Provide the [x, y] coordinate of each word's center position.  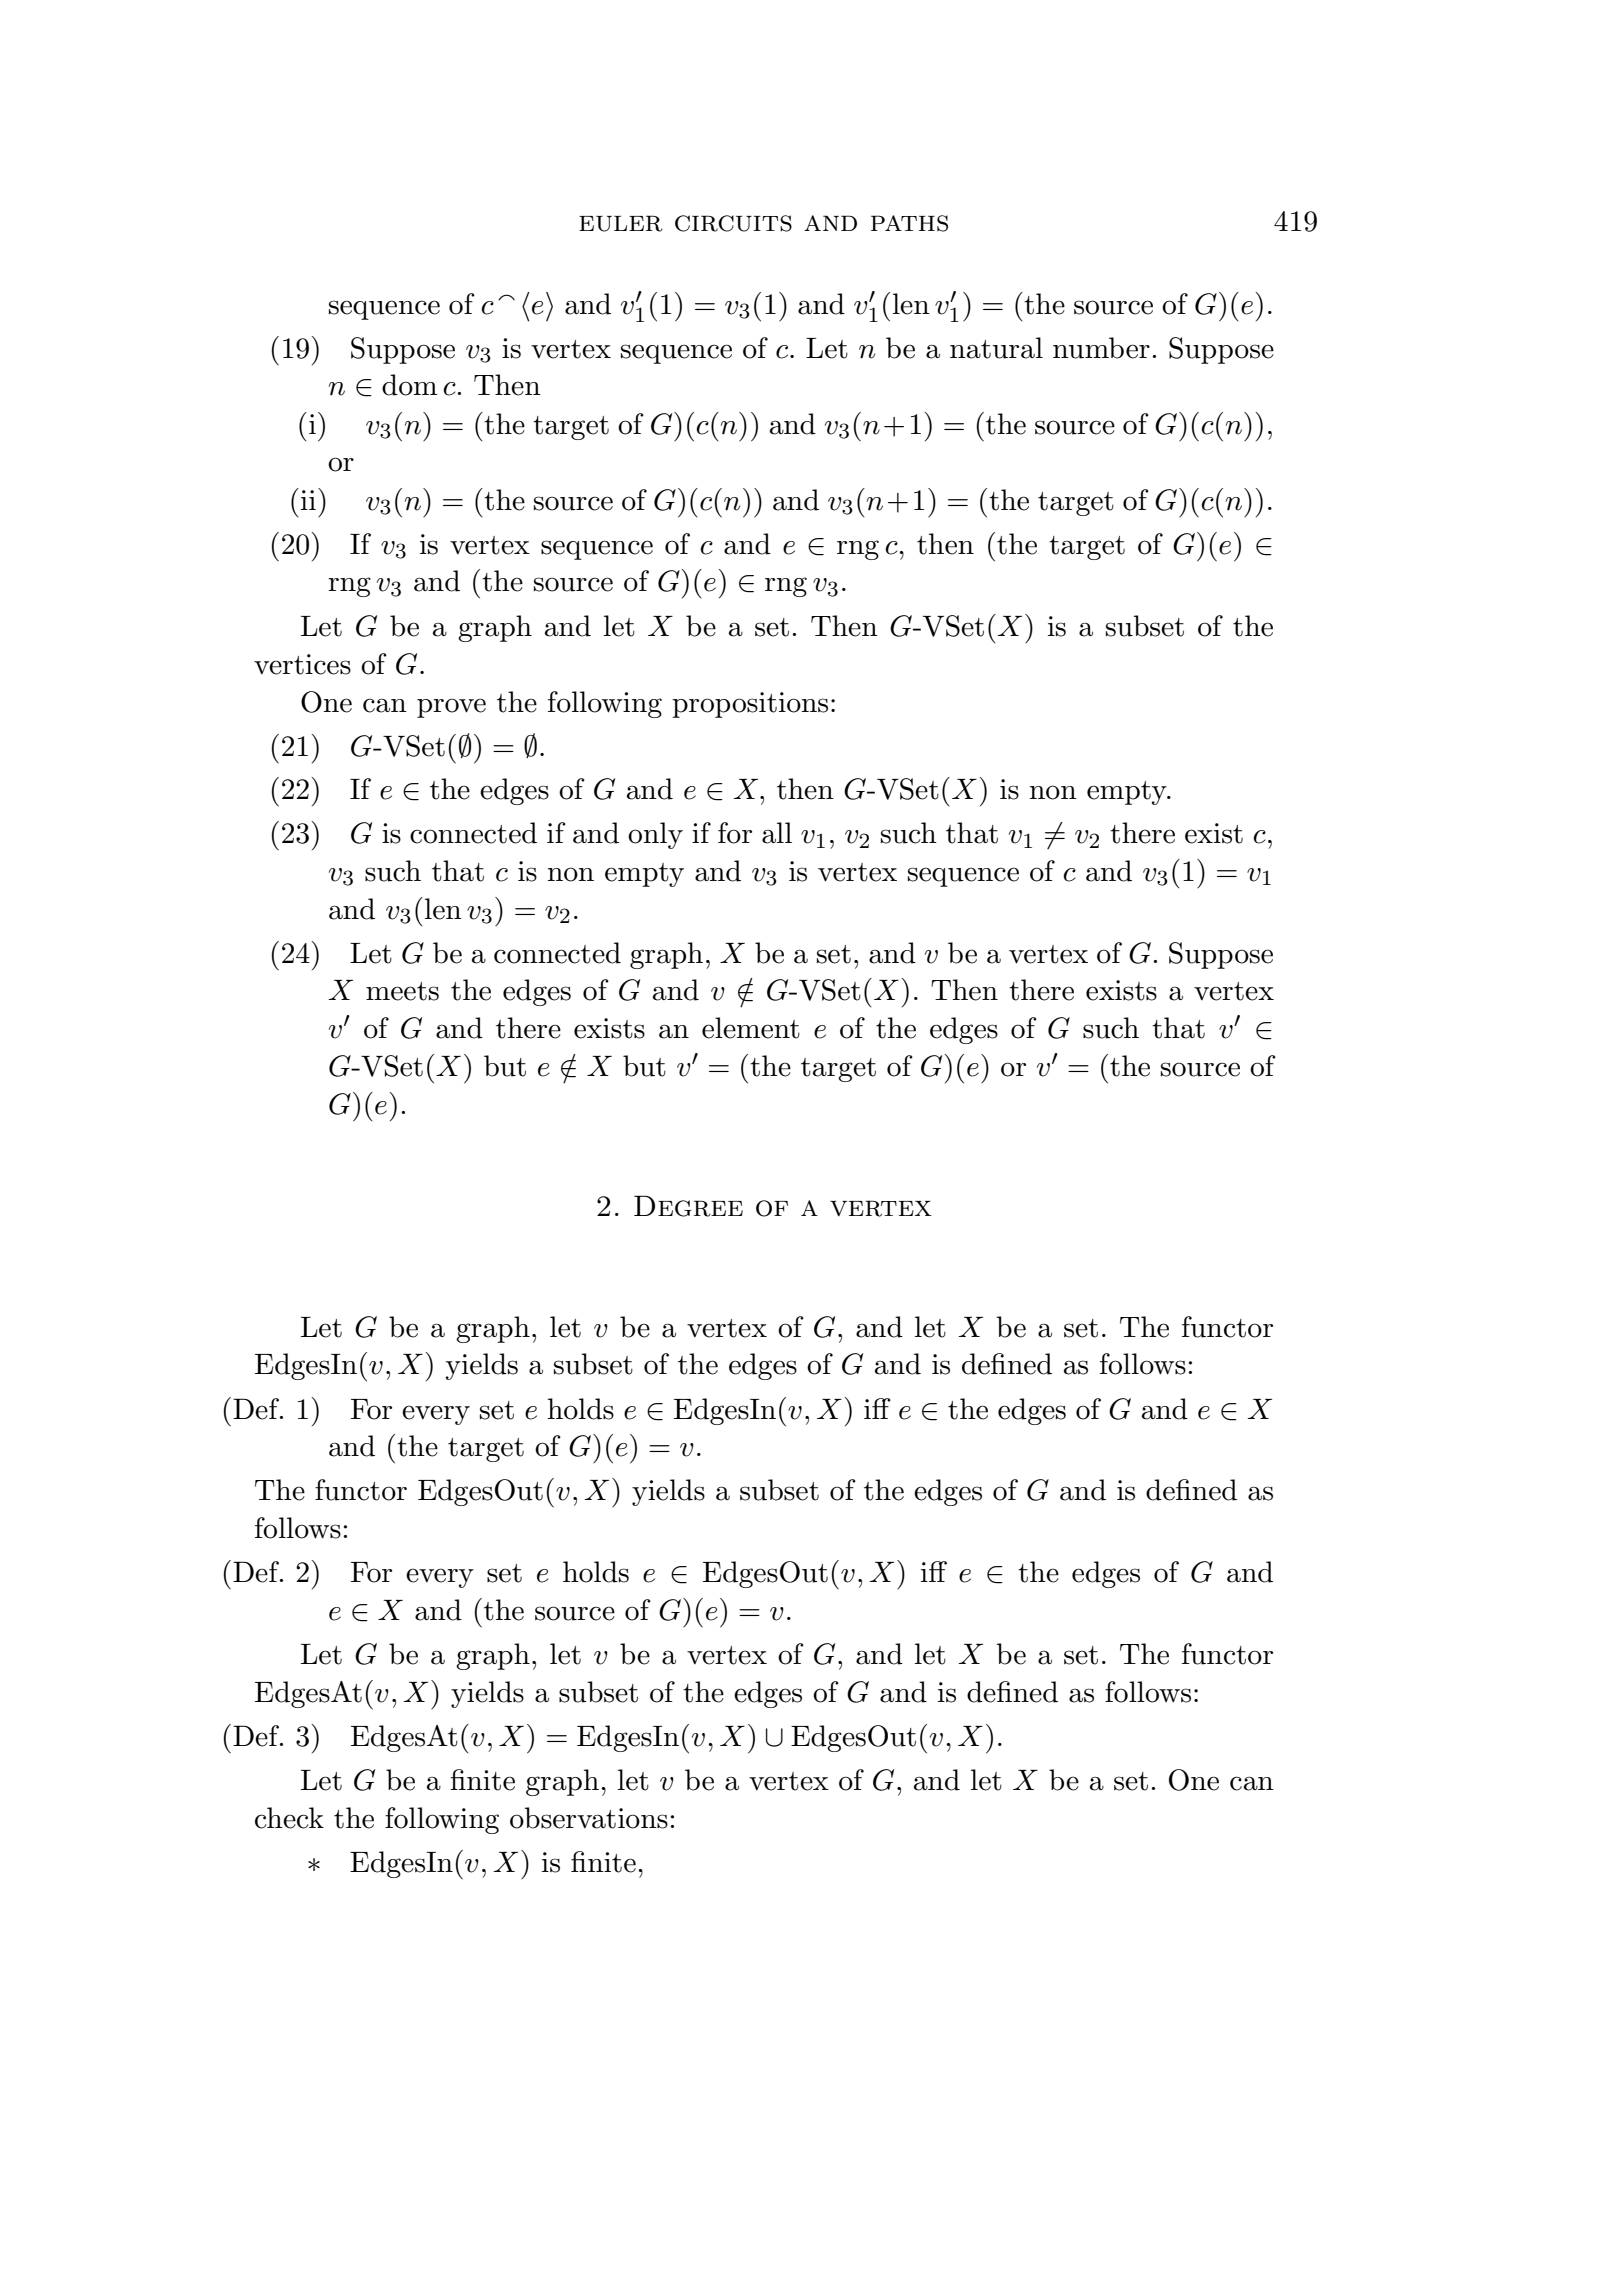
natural [996, 348]
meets [402, 991]
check [289, 1818]
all [777, 833]
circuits [733, 223]
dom [409, 385]
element [751, 1028]
